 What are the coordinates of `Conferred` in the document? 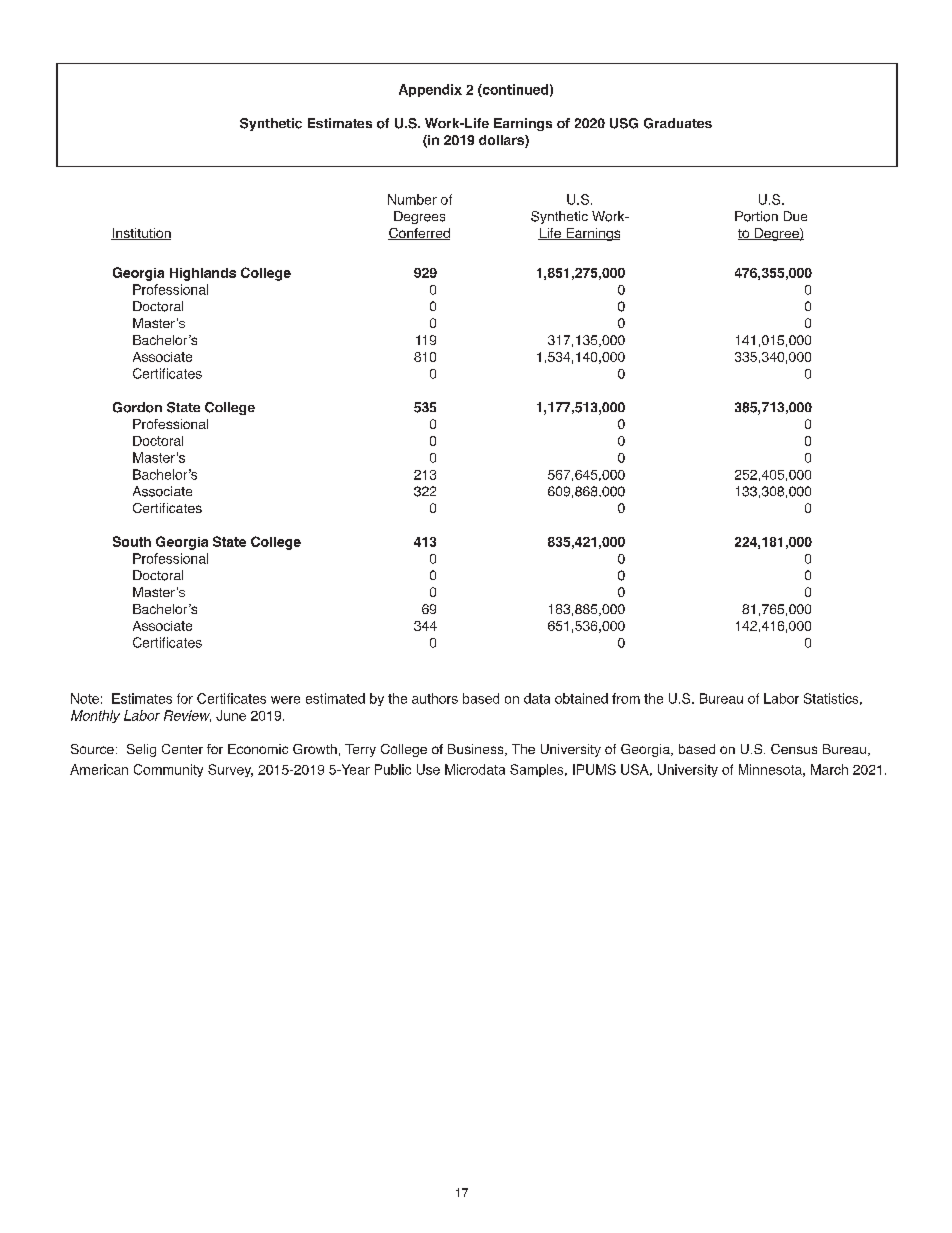 It's located at (419, 234).
